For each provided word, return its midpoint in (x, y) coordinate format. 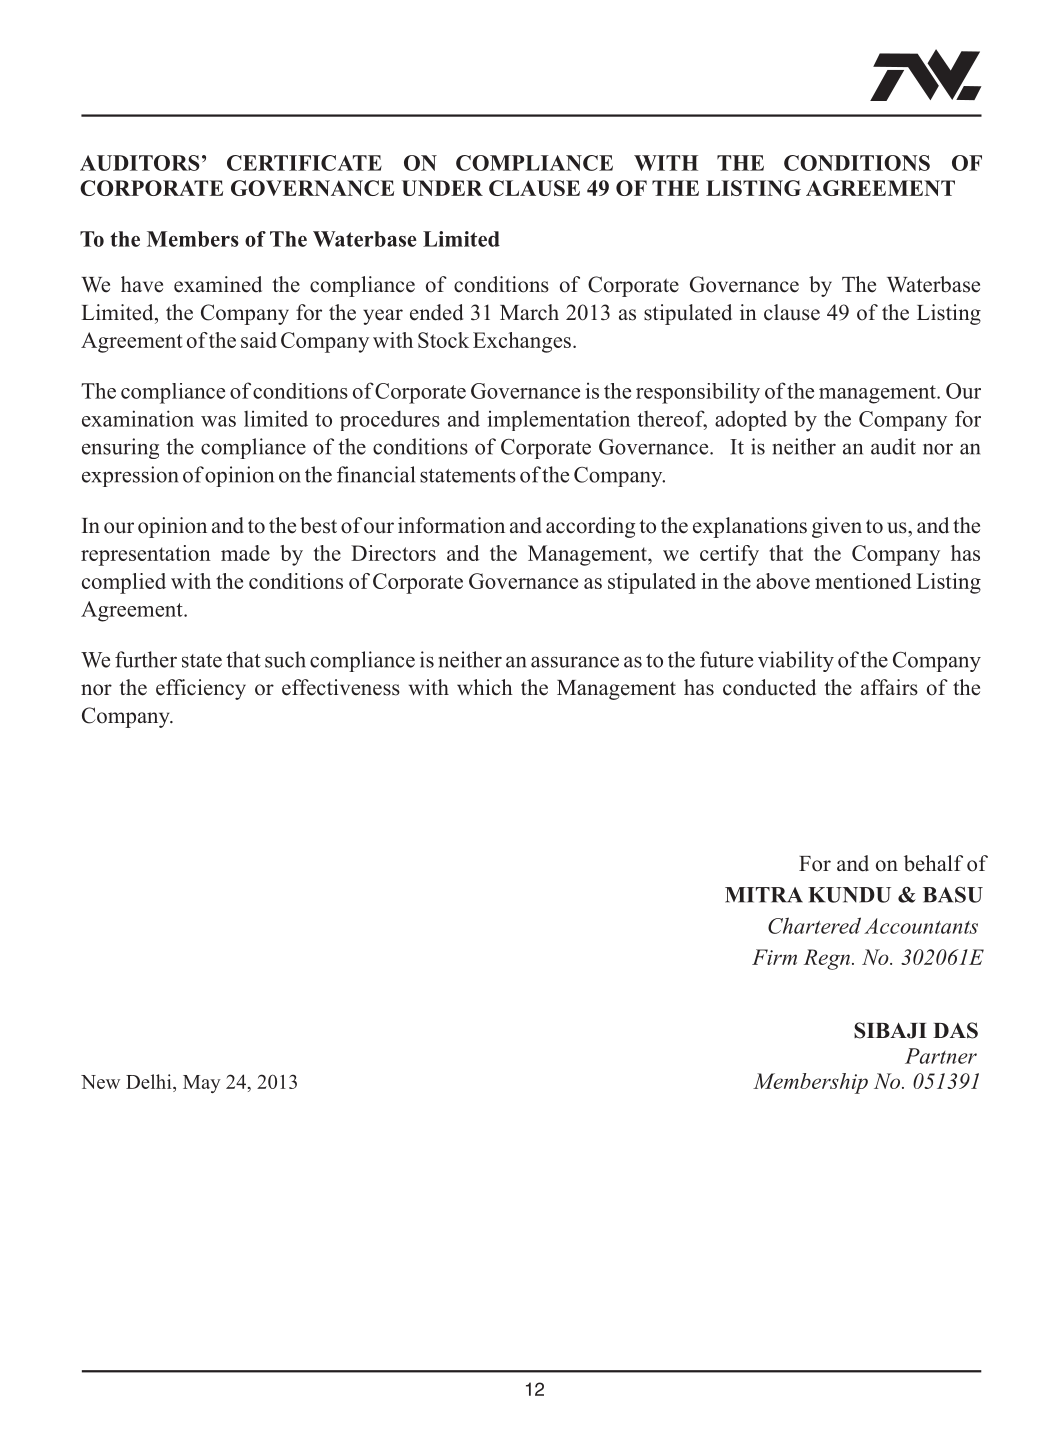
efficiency (201, 689)
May (202, 1084)
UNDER (442, 188)
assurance (575, 662)
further (146, 659)
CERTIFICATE (304, 163)
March (529, 312)
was (218, 421)
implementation (558, 420)
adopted (751, 421)
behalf (933, 863)
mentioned (863, 581)
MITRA (764, 895)
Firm (774, 957)
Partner (941, 1056)
